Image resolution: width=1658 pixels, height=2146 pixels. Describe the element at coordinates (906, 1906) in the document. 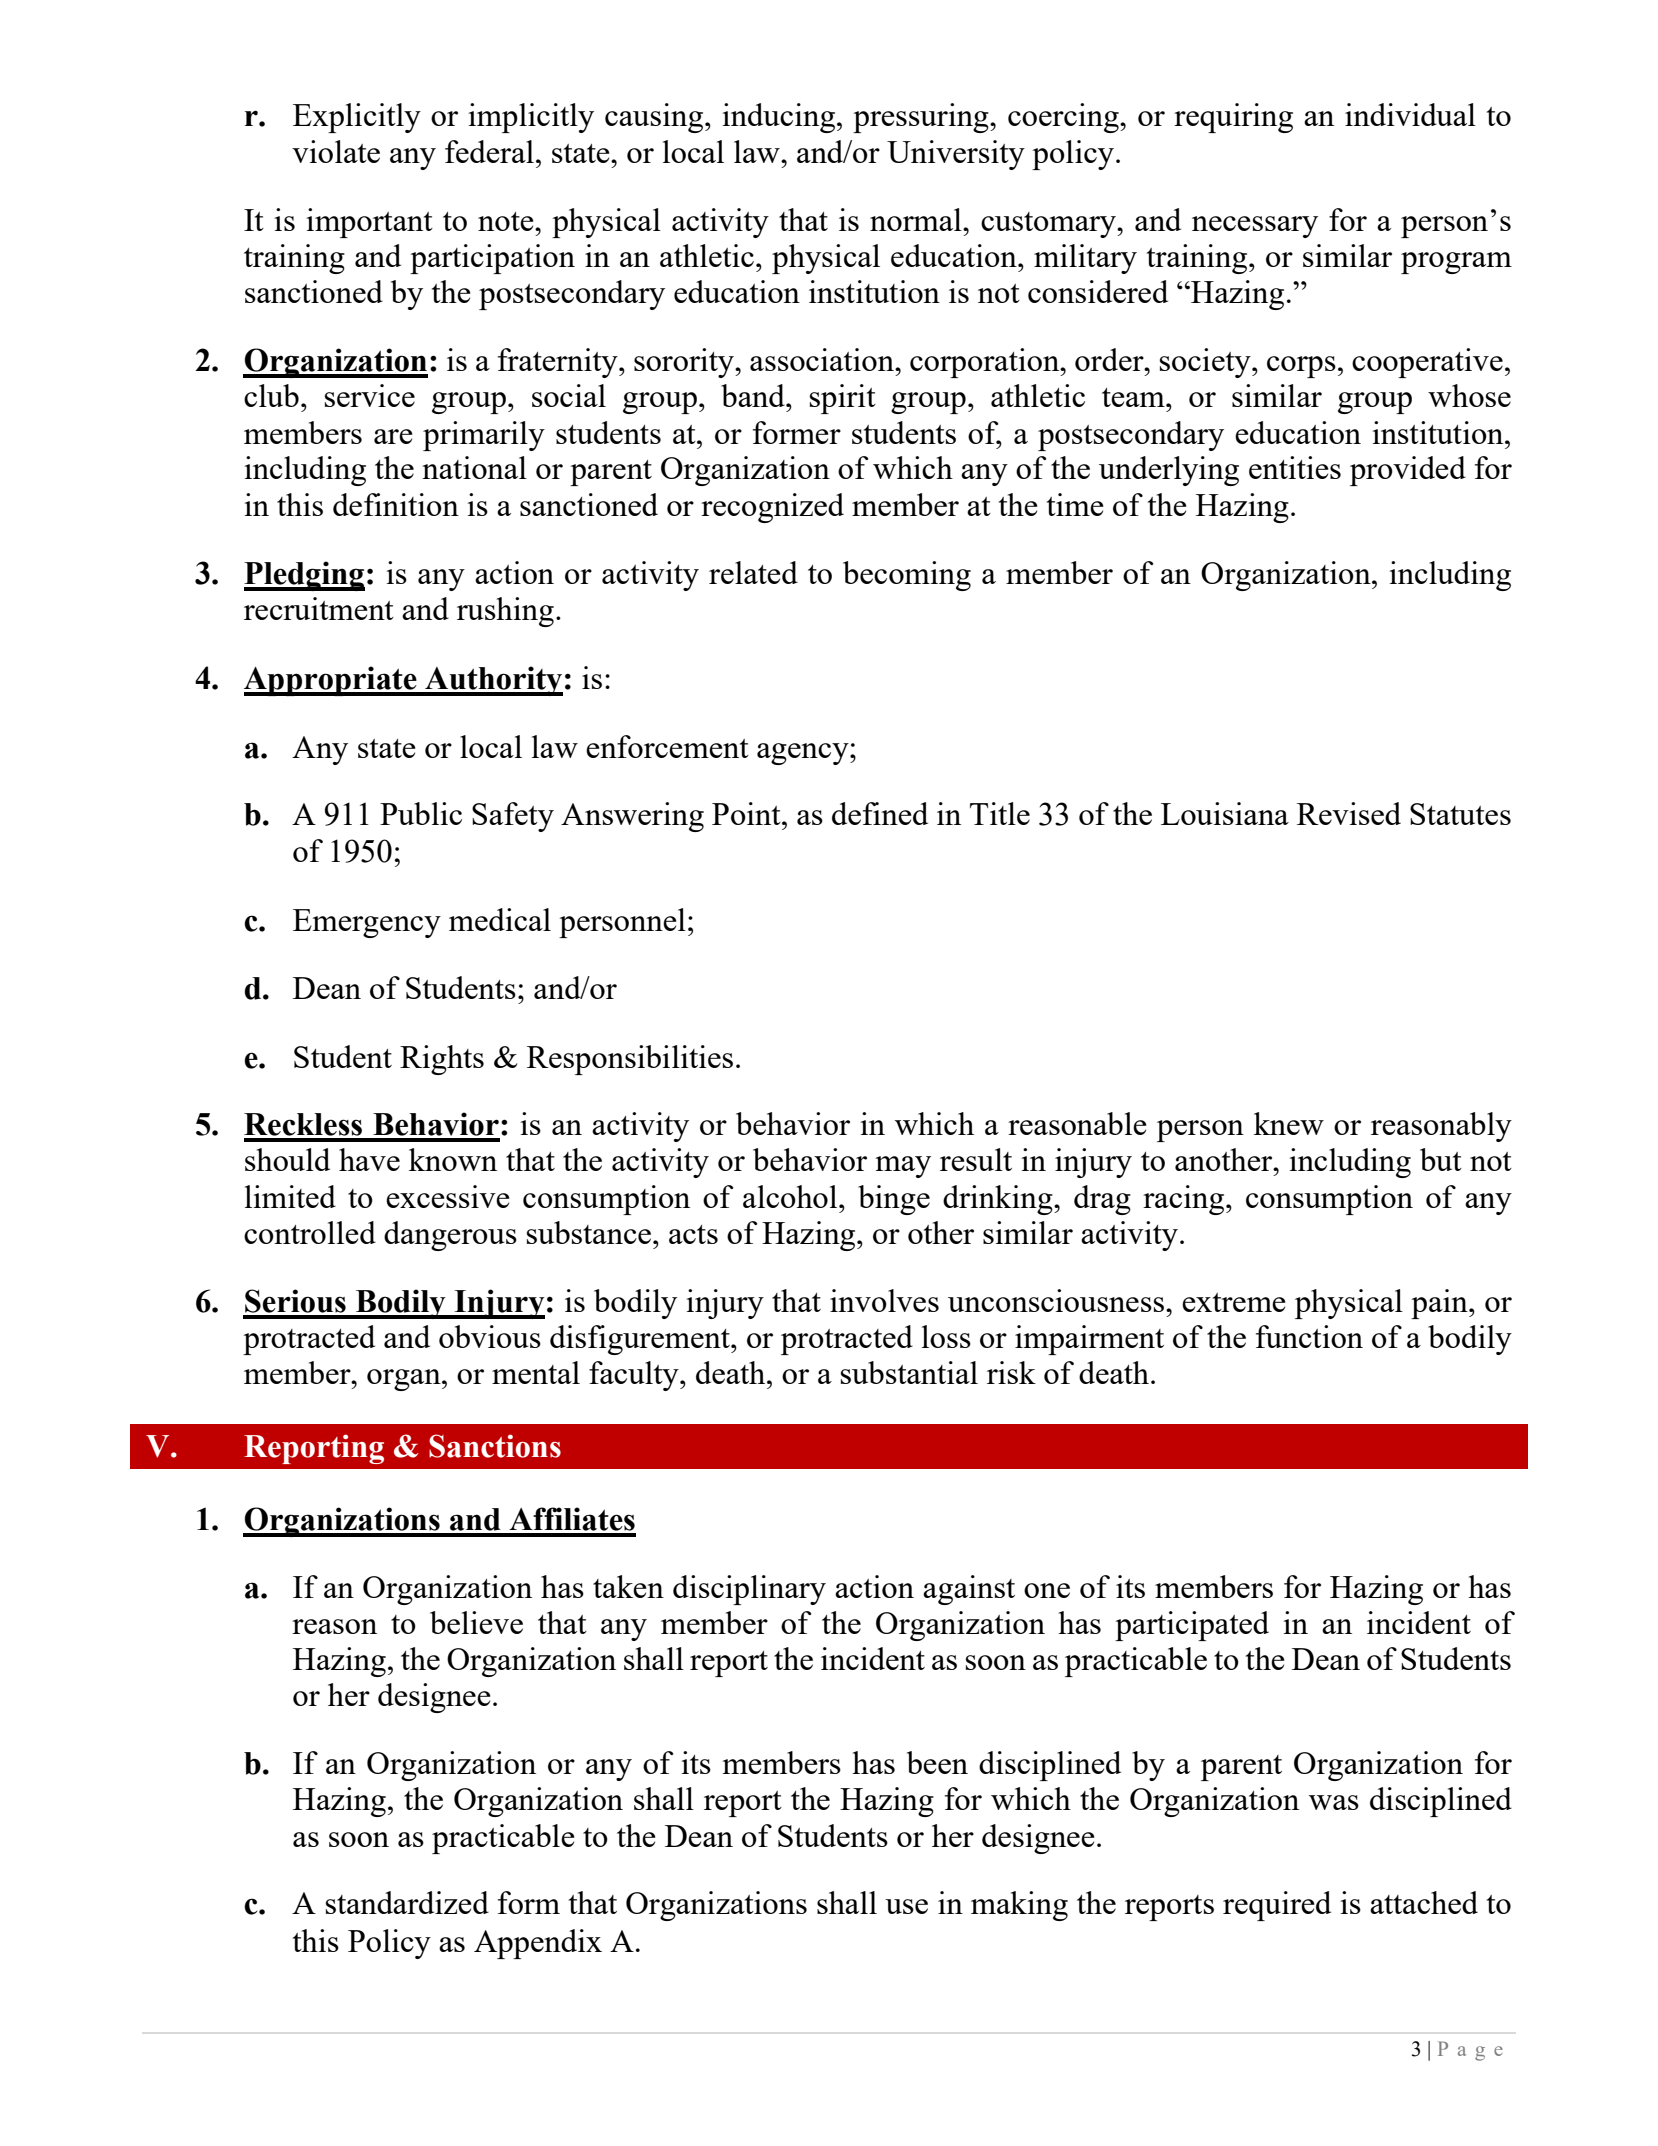

I see `use` at that location.
